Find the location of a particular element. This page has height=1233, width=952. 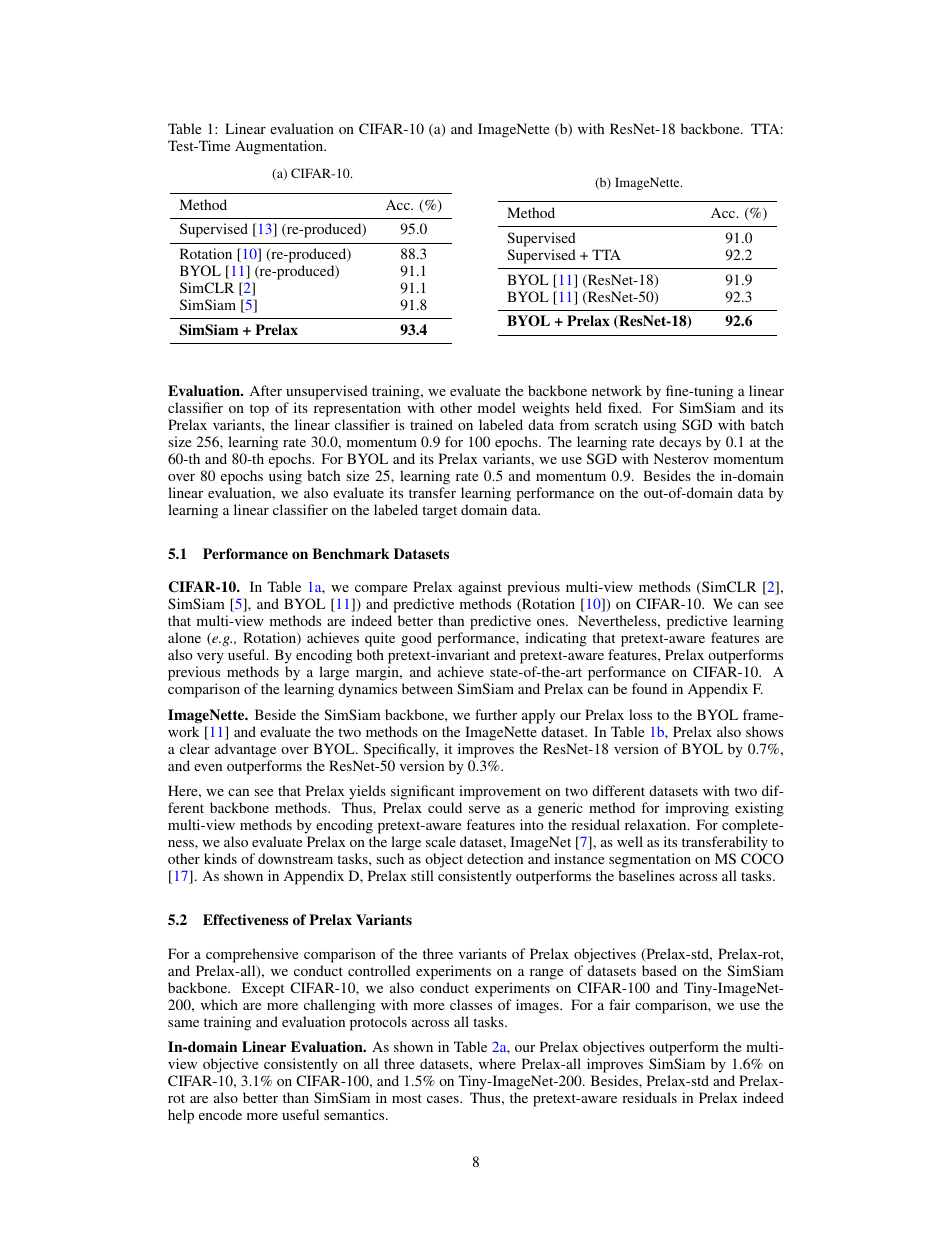

Augmentation is located at coordinates (280, 147).
